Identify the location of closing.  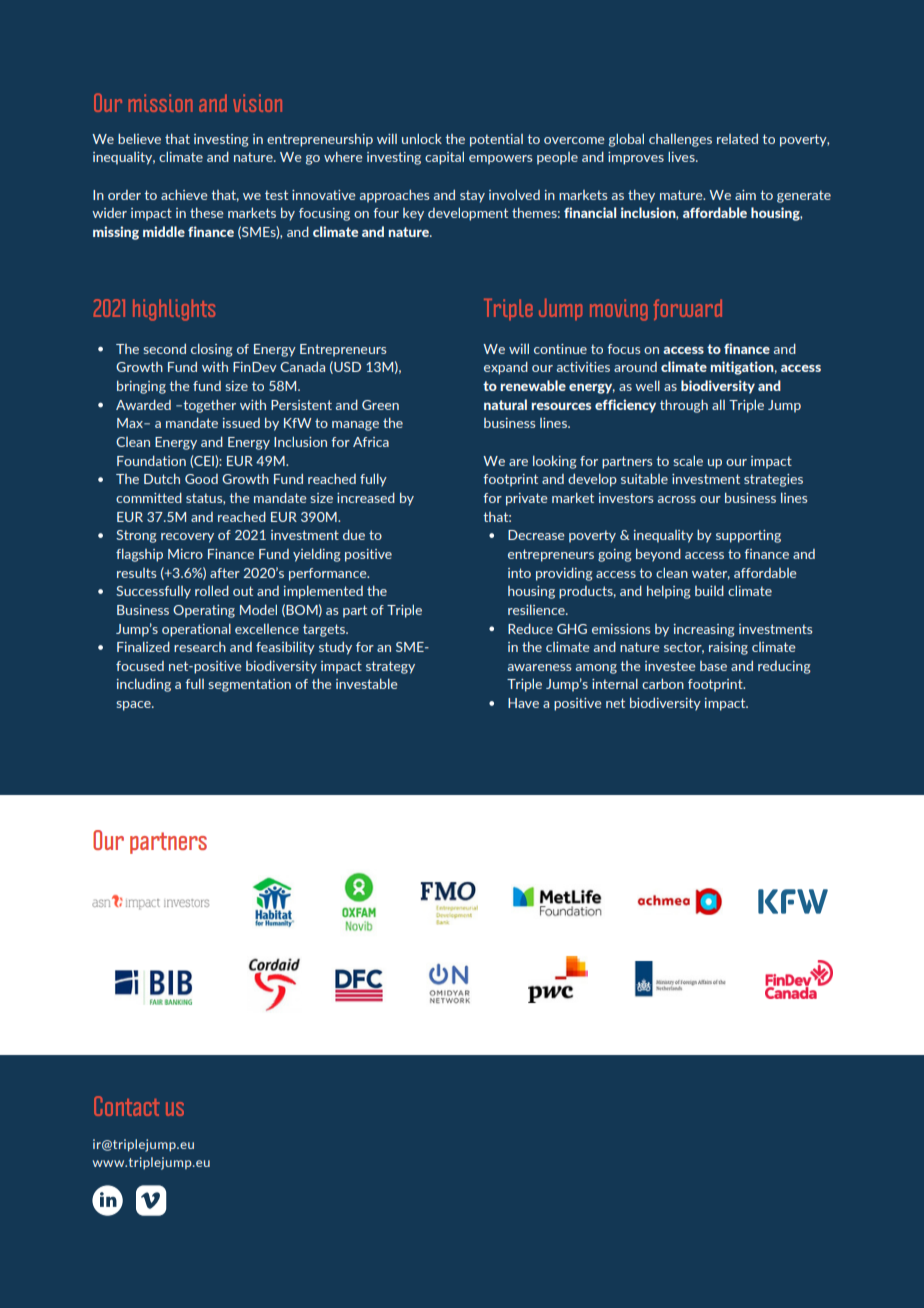
(212, 350).
